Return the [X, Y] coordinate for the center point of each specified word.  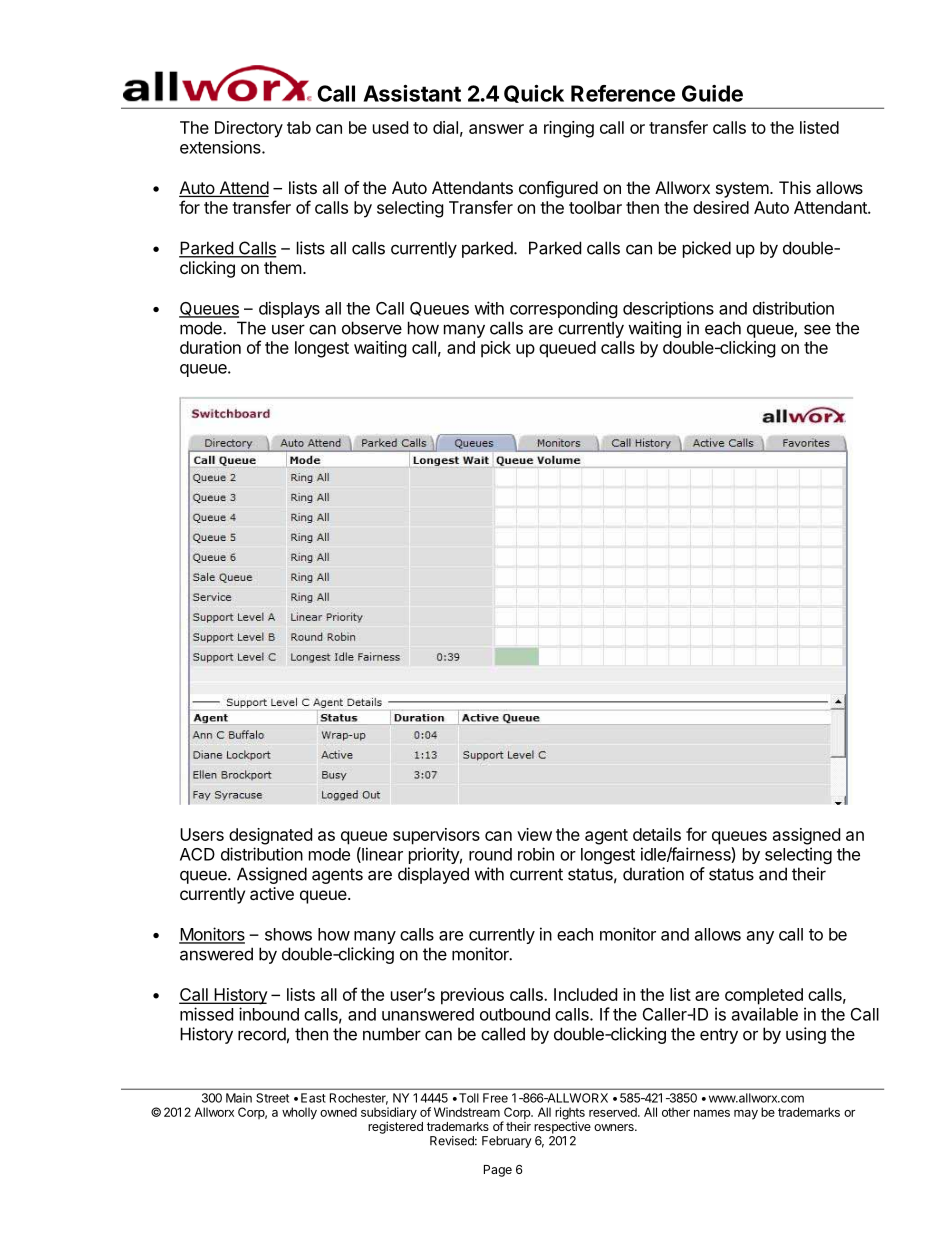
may [746, 1115]
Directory [249, 129]
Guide [712, 93]
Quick [534, 94]
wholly [299, 1113]
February [507, 1142]
